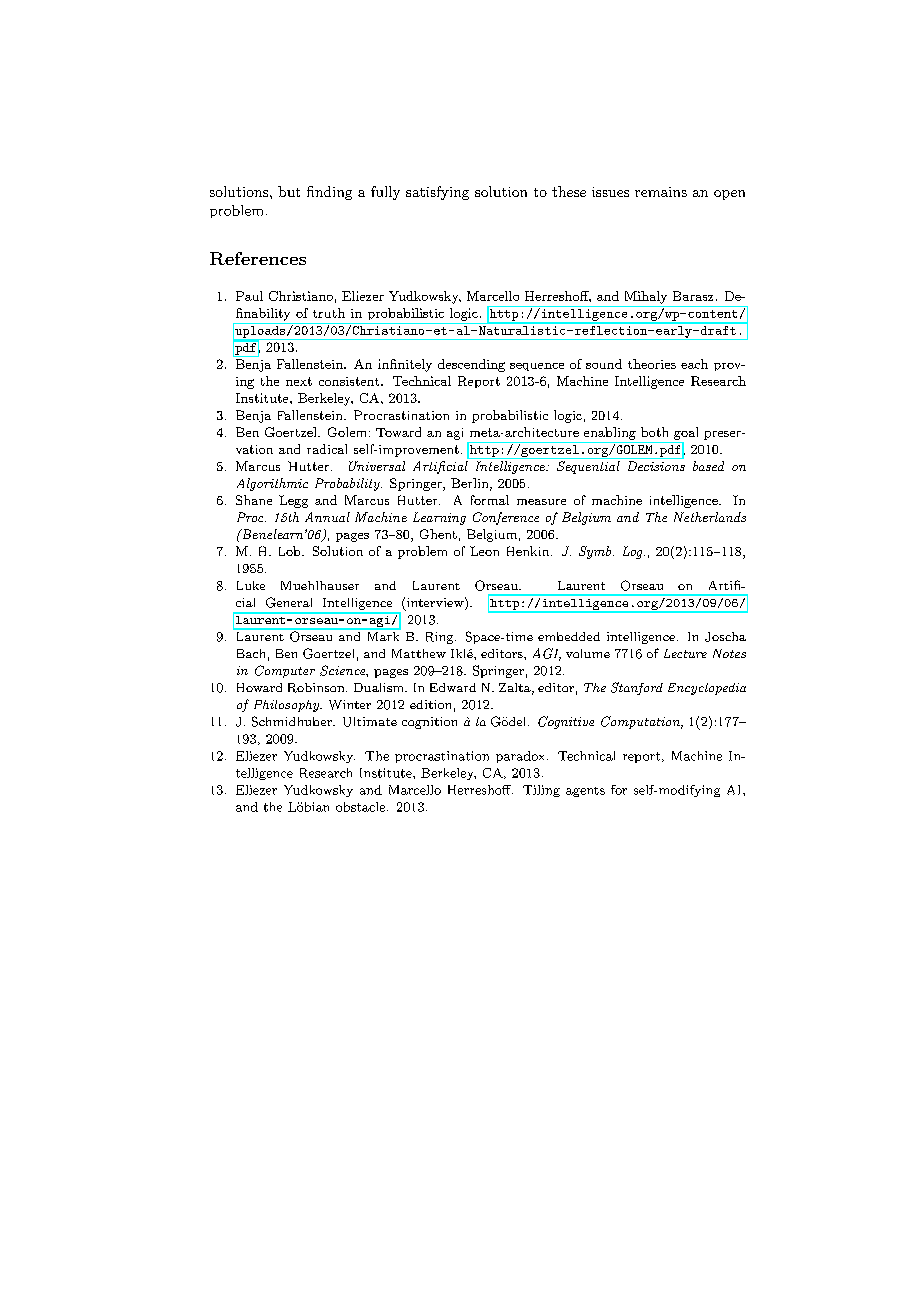  I want to click on descending, so click(471, 365).
